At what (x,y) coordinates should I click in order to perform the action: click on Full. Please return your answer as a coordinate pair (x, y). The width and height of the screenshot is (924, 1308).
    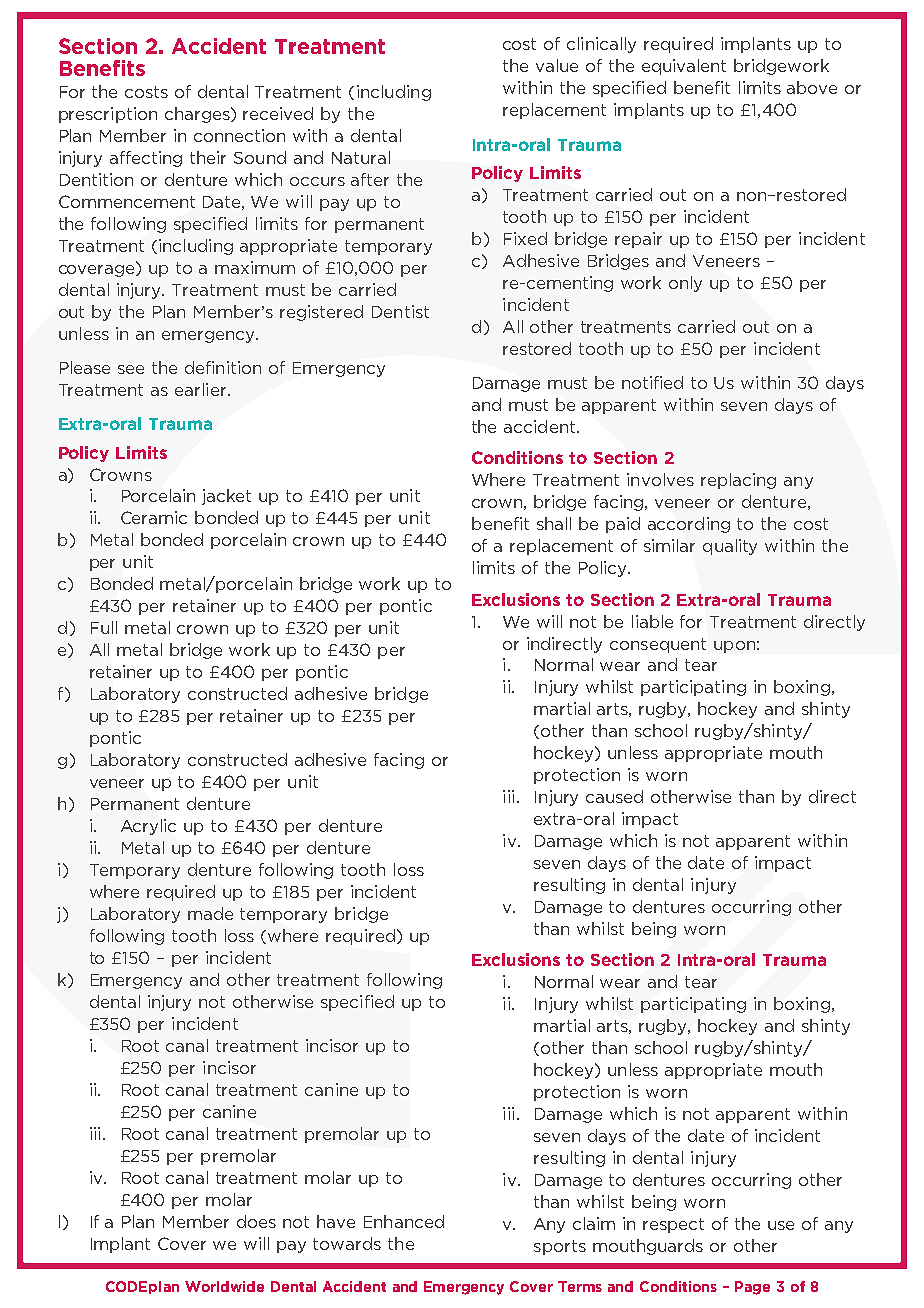
    Looking at the image, I should click on (104, 627).
